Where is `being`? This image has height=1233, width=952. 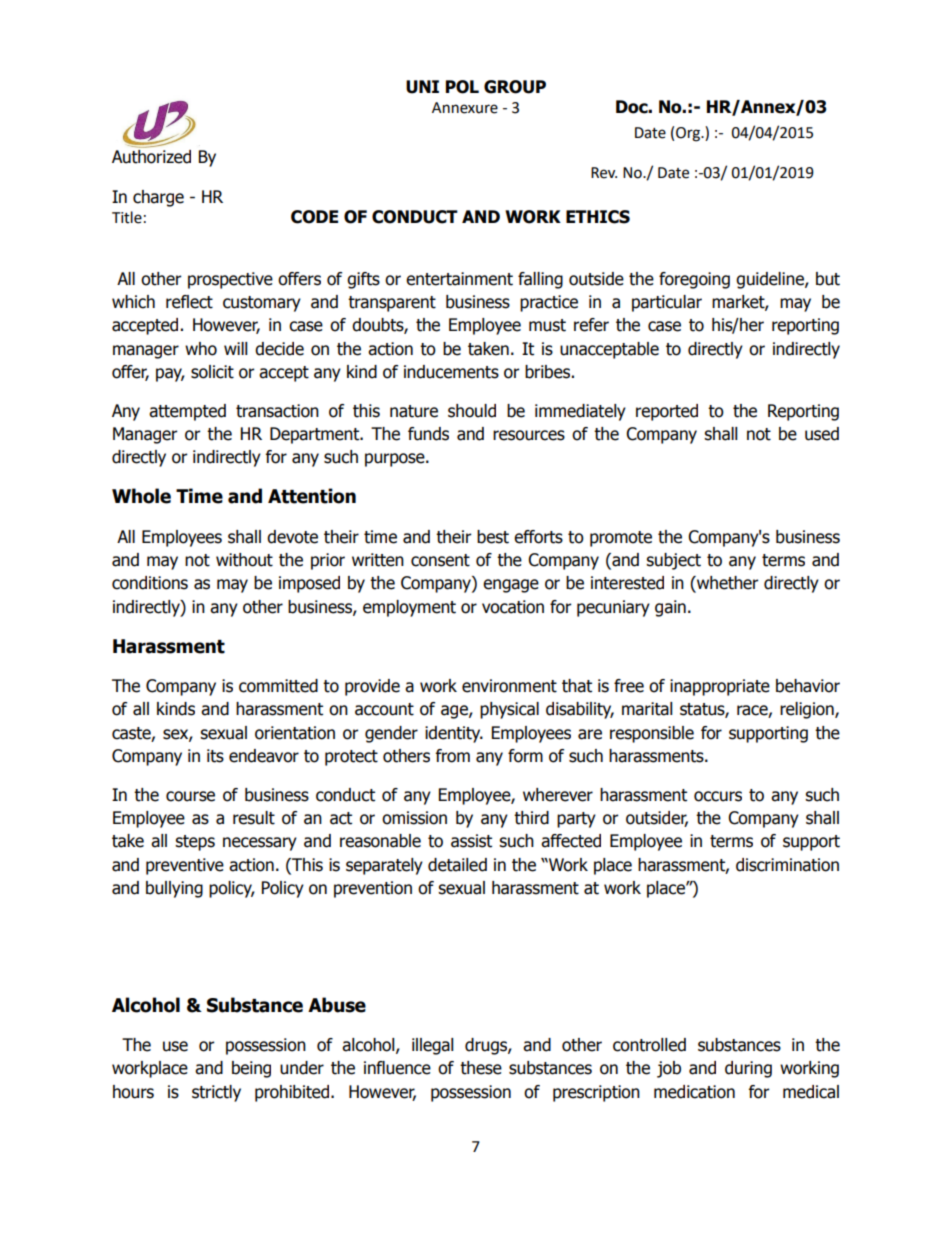 being is located at coordinates (251, 1069).
